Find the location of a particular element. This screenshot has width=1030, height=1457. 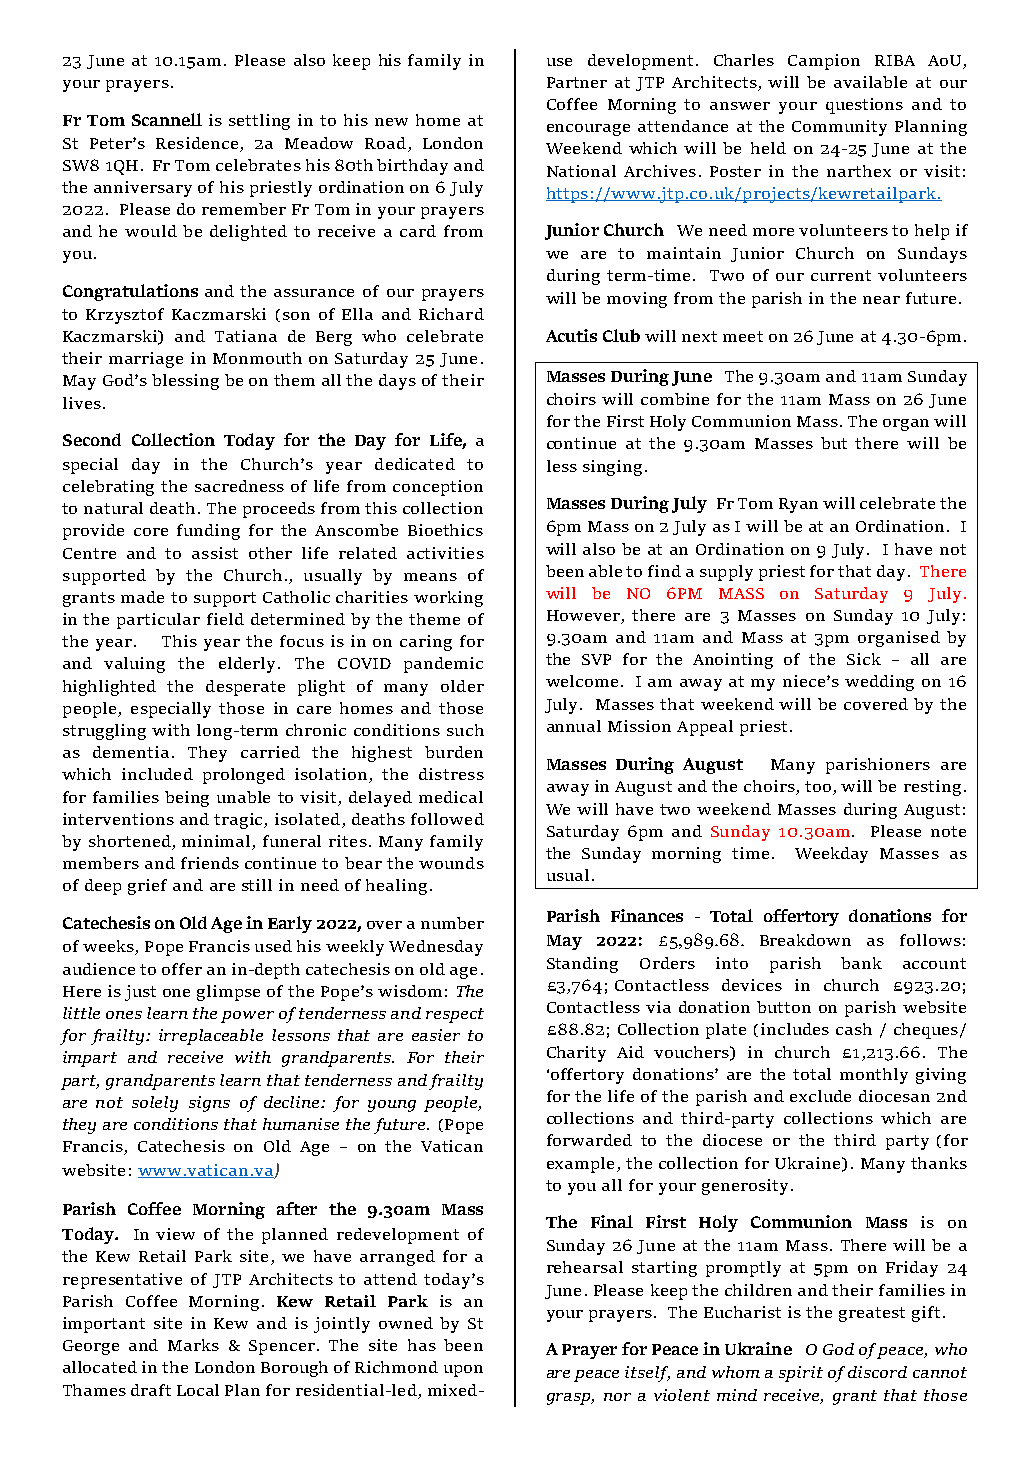

marriage is located at coordinates (146, 360).
